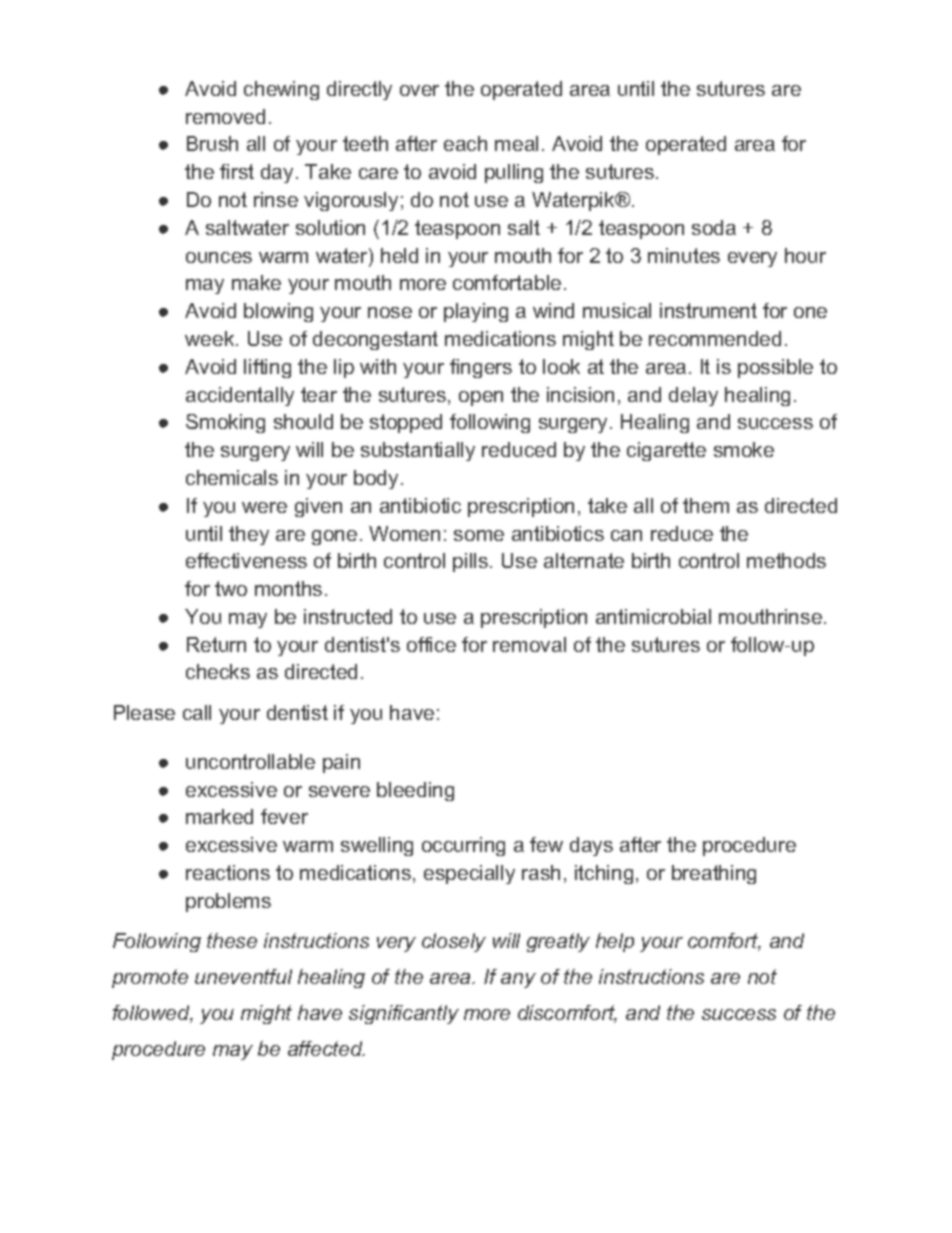 This document has height=1233, width=952. Describe the element at coordinates (465, 143) in the document. I see `each` at that location.
